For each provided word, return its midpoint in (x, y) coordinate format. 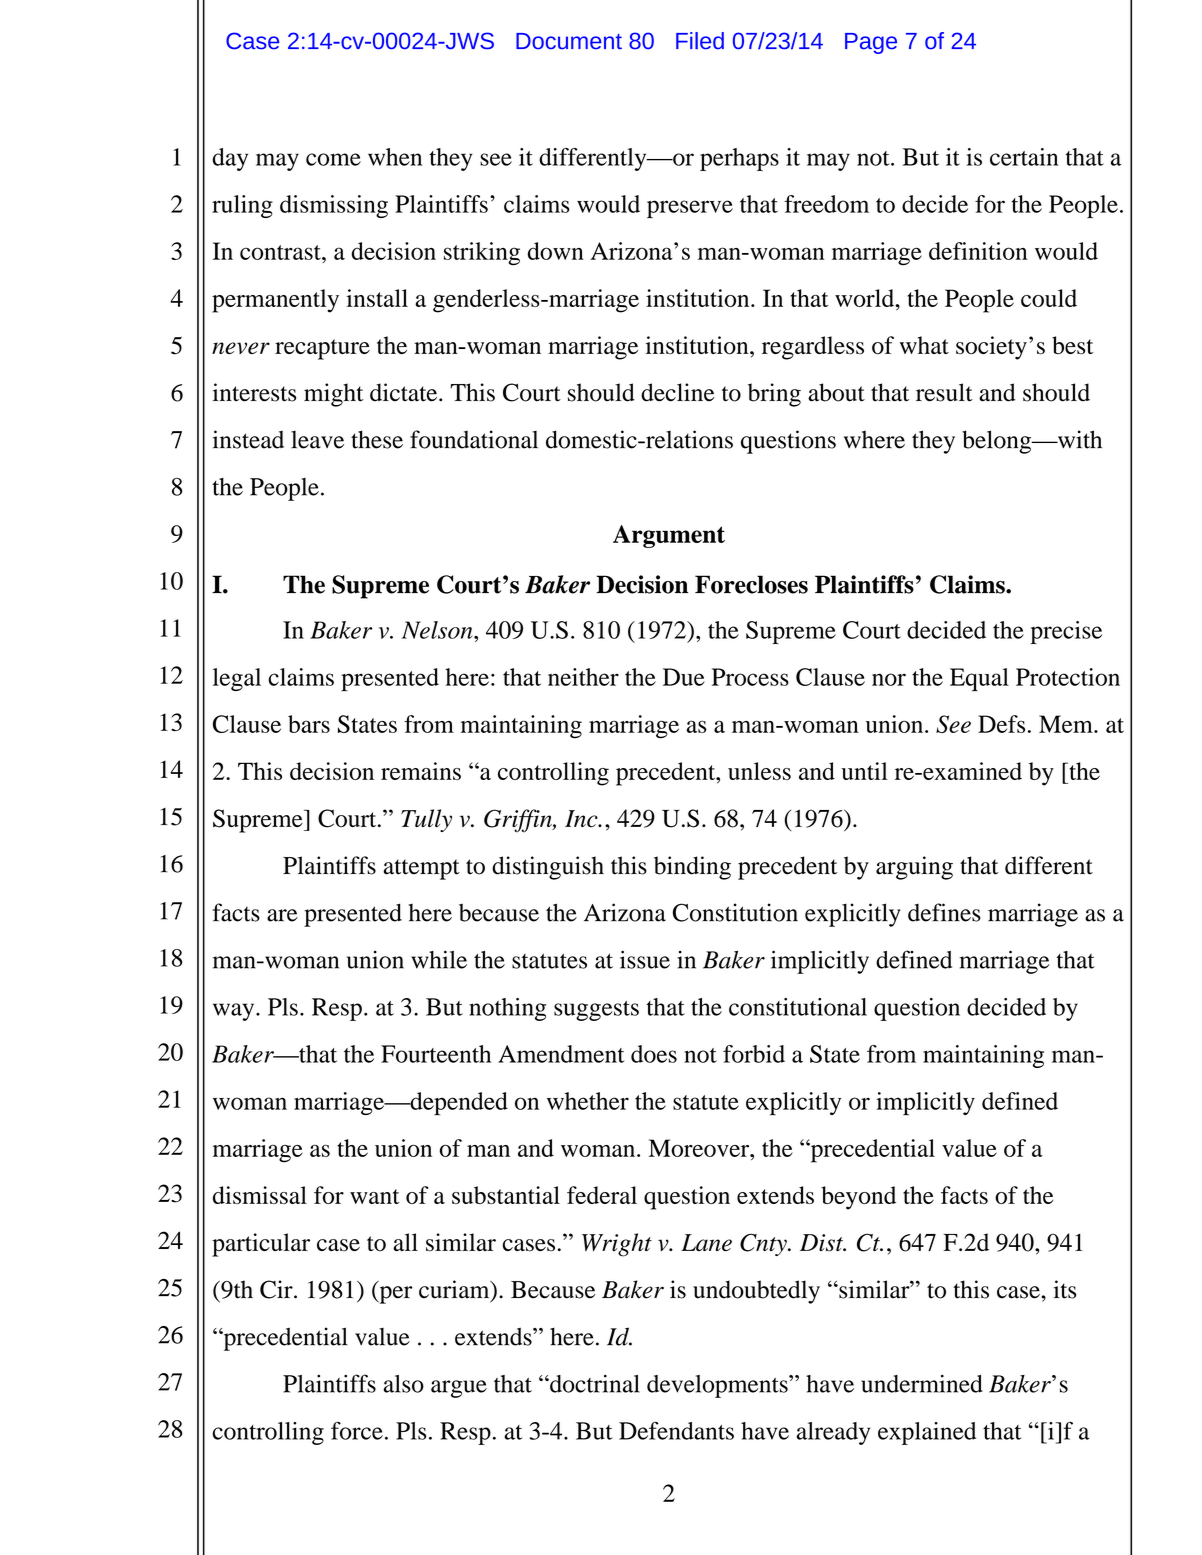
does (654, 1054)
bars (309, 724)
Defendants (676, 1431)
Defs (1001, 724)
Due (684, 677)
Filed (700, 41)
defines (944, 912)
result (944, 392)
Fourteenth (436, 1054)
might (333, 395)
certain (1024, 157)
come (333, 159)
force (357, 1431)
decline (678, 392)
